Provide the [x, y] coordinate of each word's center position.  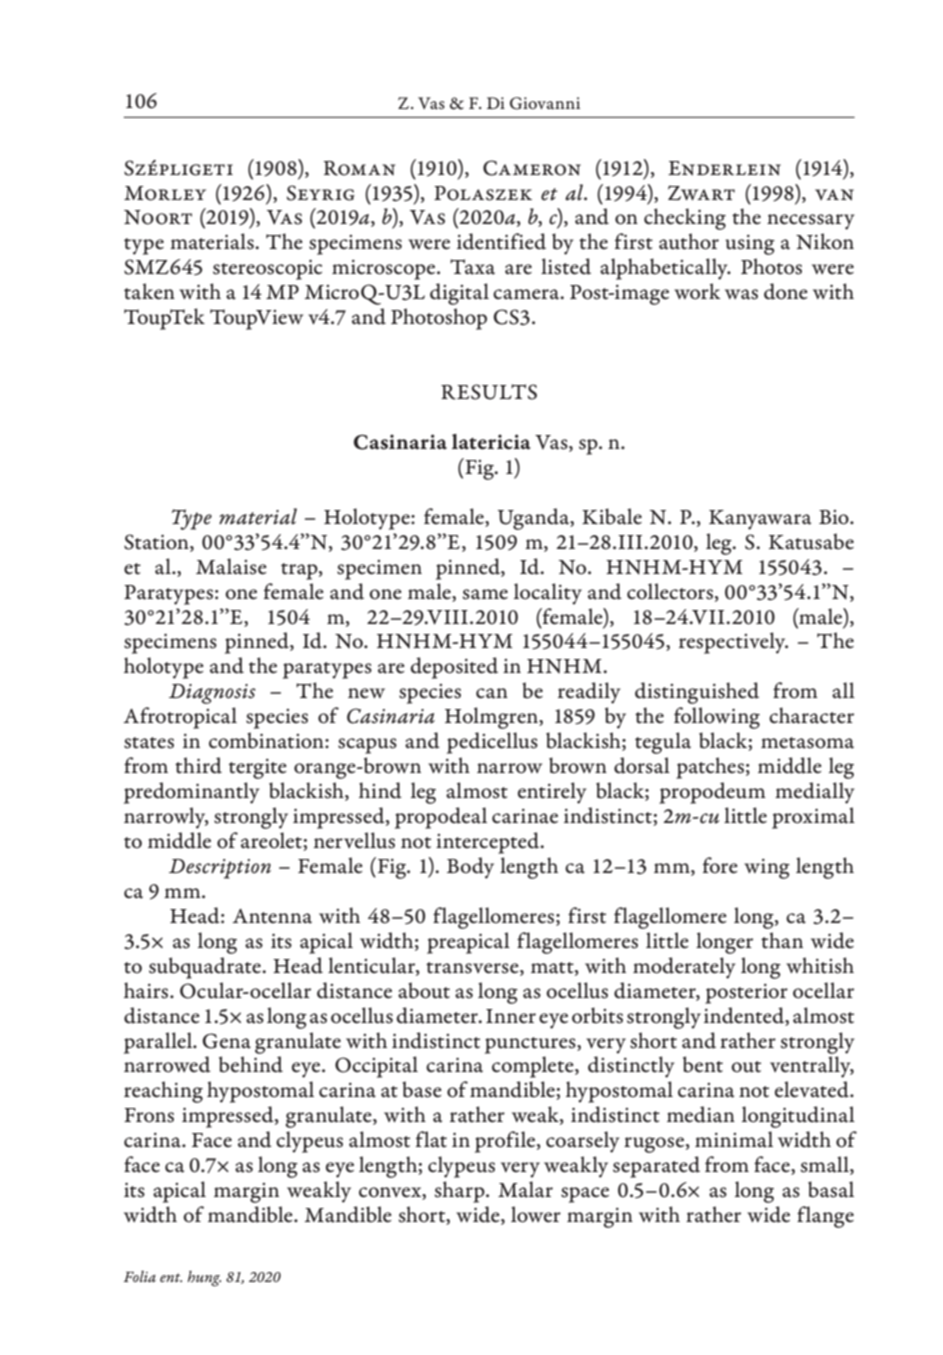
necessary [810, 222]
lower [536, 1214]
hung [204, 1279]
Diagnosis [212, 694]
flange [825, 1217]
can [492, 693]
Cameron [532, 168]
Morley [165, 193]
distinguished [697, 693]
